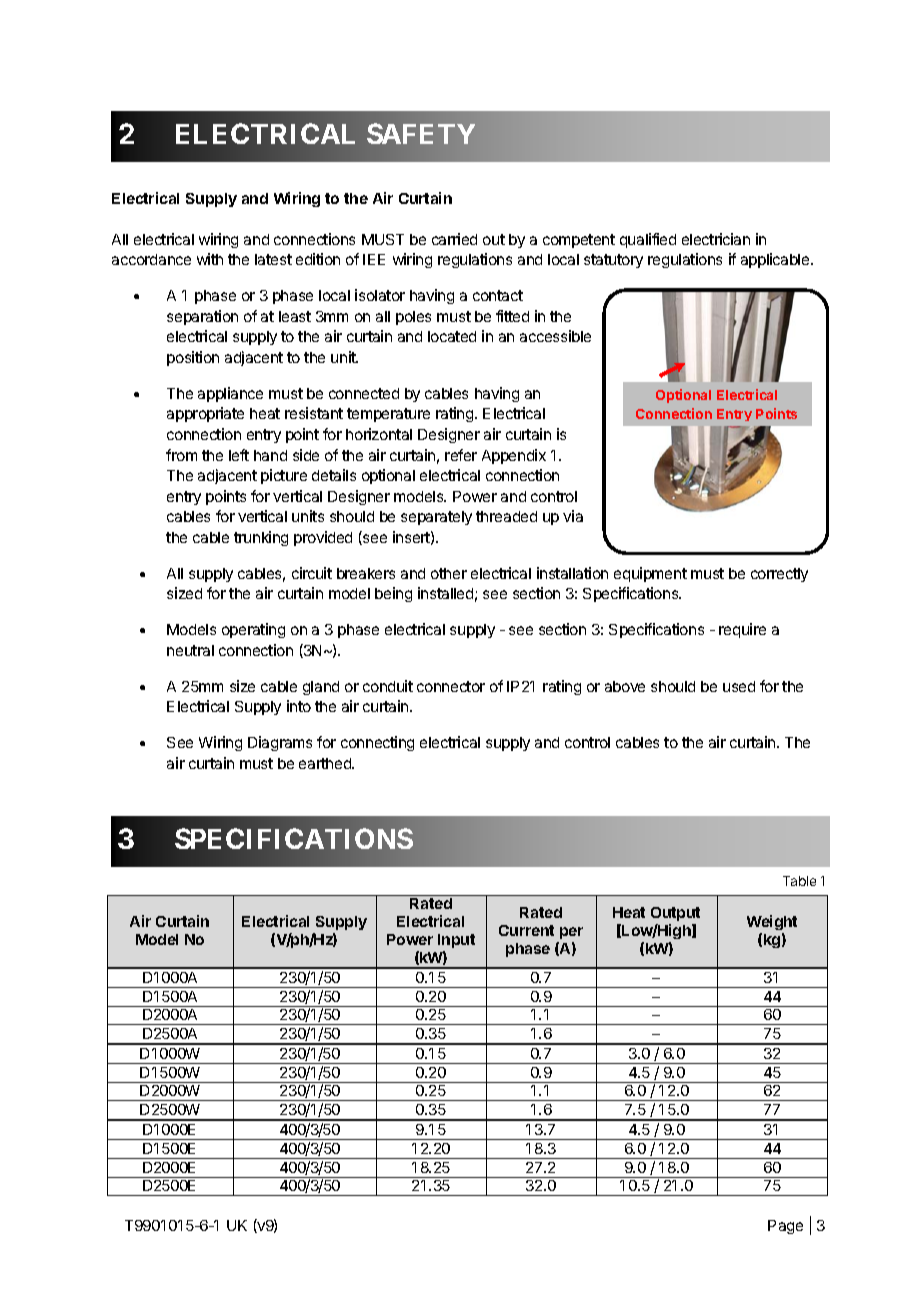 This screenshot has width=924, height=1308. What do you see at coordinates (716, 239) in the screenshot?
I see `electrician` at bounding box center [716, 239].
